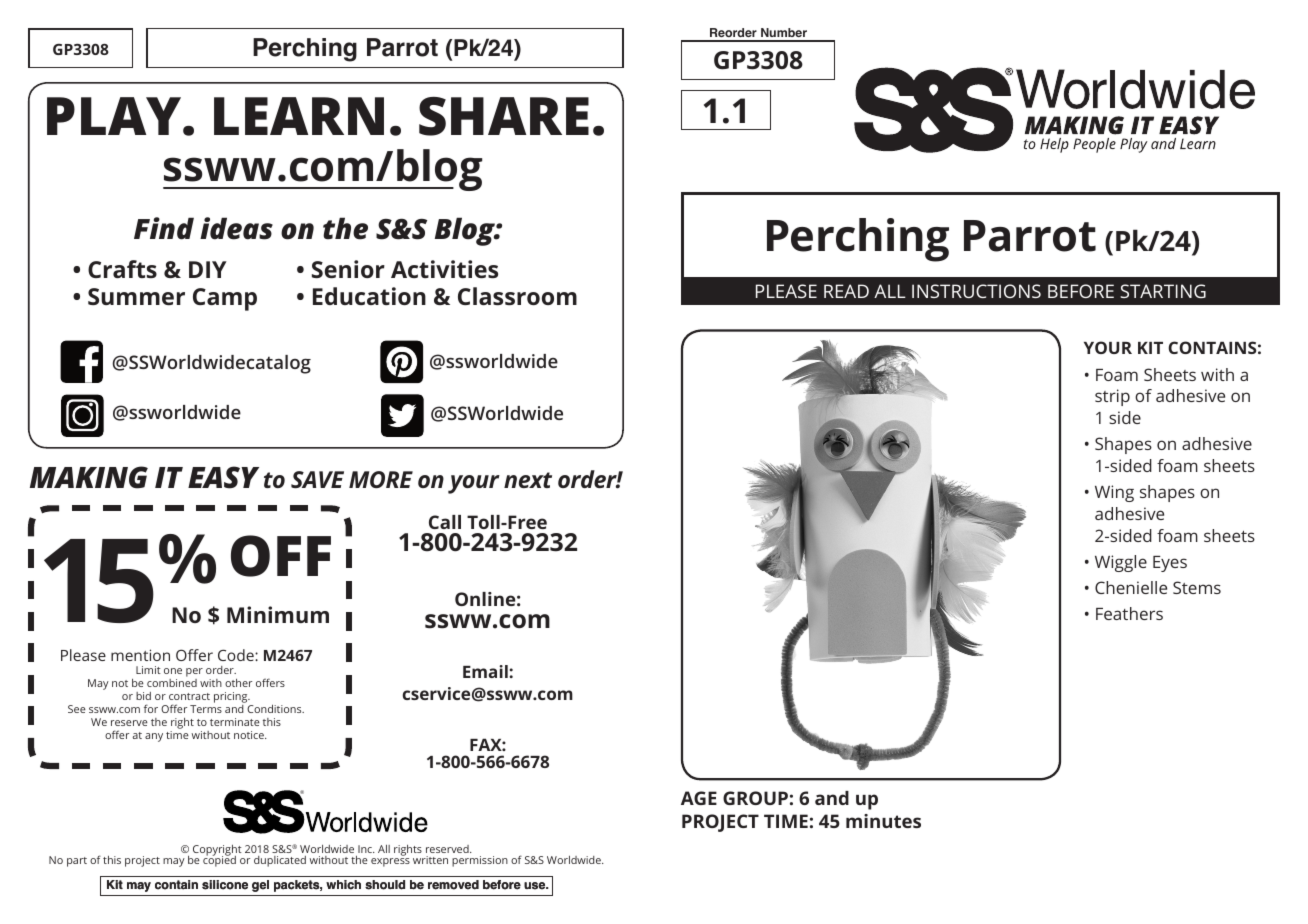 The image size is (1308, 924). Describe the element at coordinates (504, 116) in the screenshot. I see `SHARE` at that location.
